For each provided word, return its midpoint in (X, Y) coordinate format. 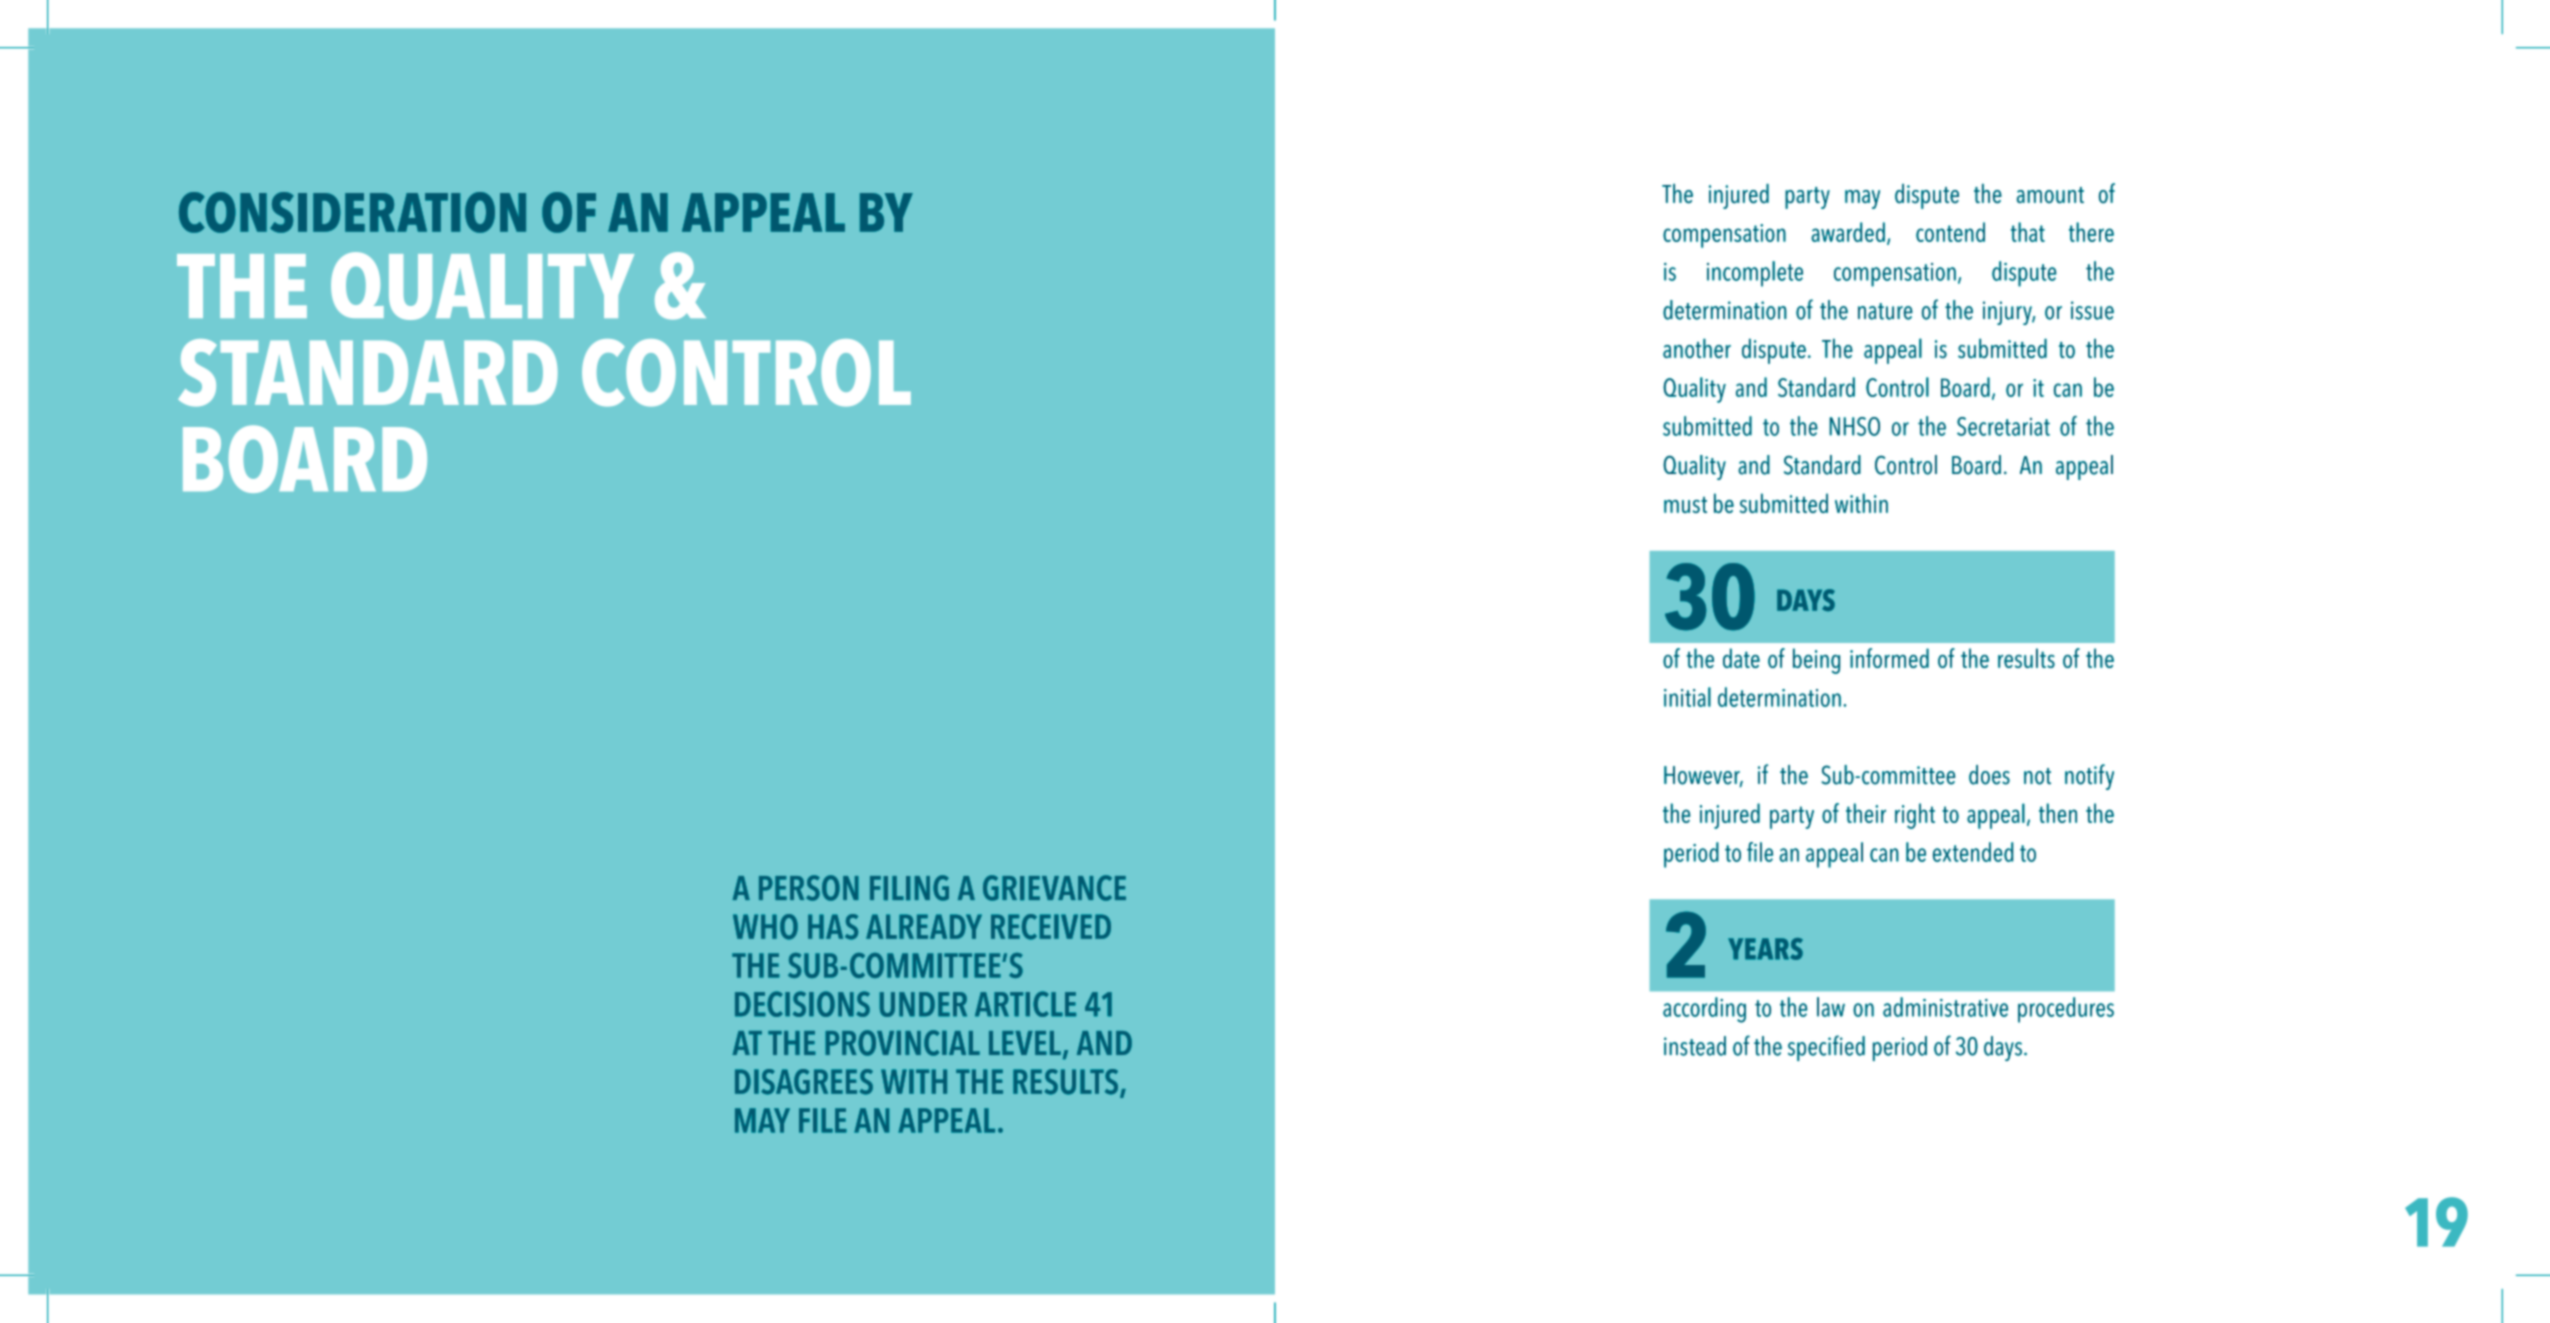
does (1989, 775)
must (1685, 505)
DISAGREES (804, 1082)
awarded (1848, 232)
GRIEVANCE (1054, 888)
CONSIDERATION (352, 212)
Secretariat (2003, 426)
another (1697, 348)
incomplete (1755, 274)
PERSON (809, 888)
